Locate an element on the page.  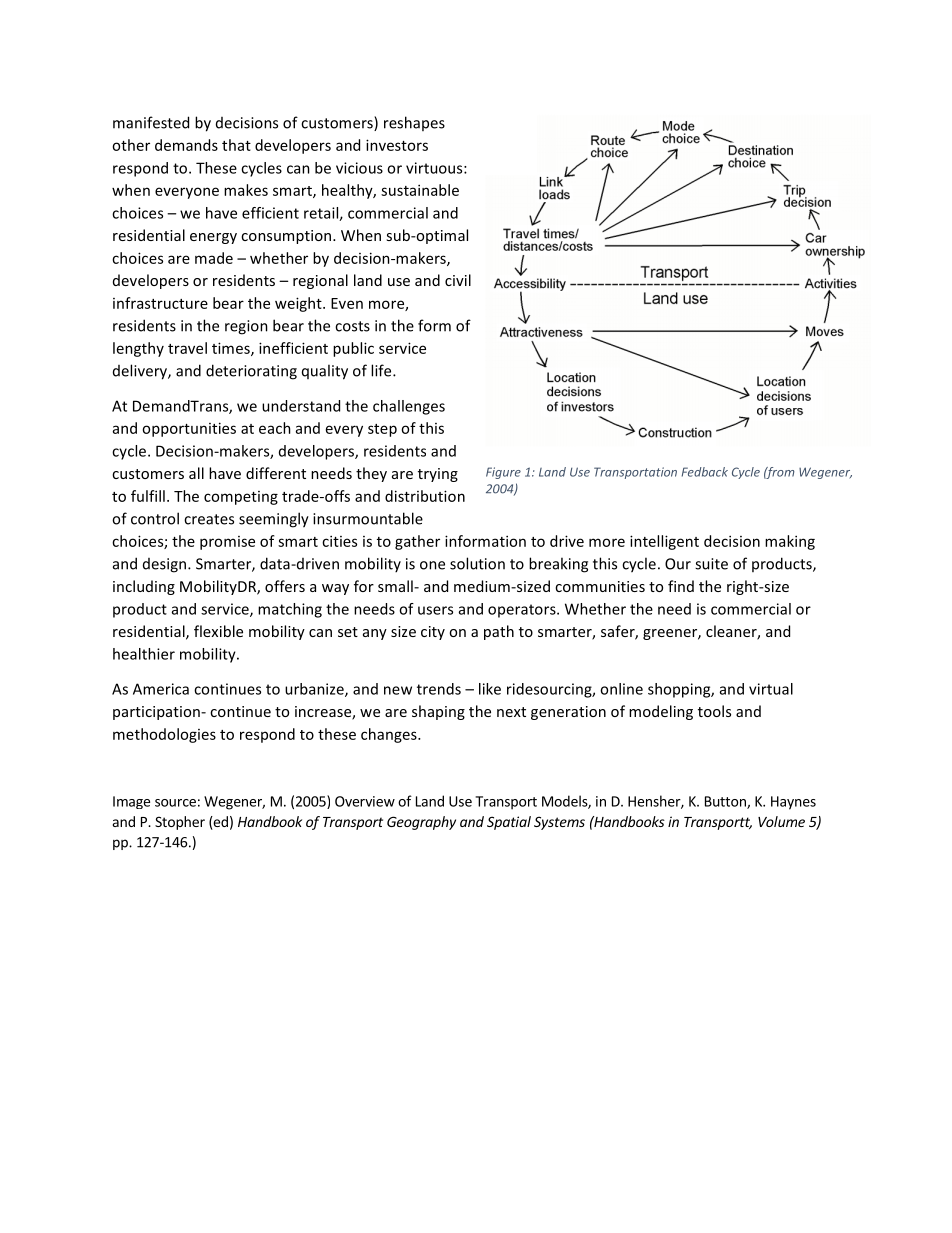
competing is located at coordinates (241, 498).
